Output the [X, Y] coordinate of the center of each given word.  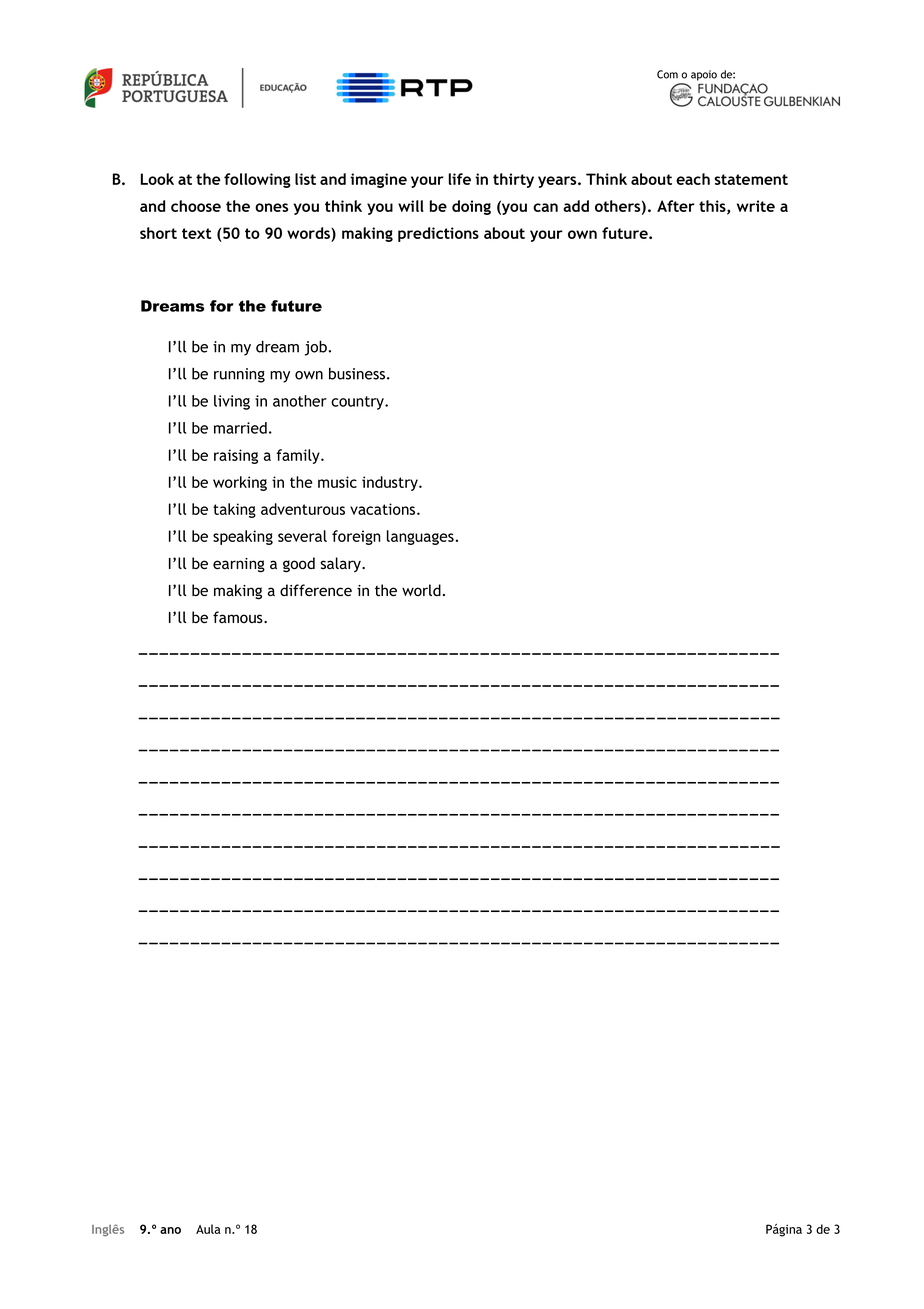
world [421, 590]
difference [316, 590]
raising [236, 456]
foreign [356, 537]
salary [342, 564]
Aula [208, 1229]
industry [391, 483]
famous [239, 617]
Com [667, 74]
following [257, 180]
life [460, 179]
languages [420, 537]
